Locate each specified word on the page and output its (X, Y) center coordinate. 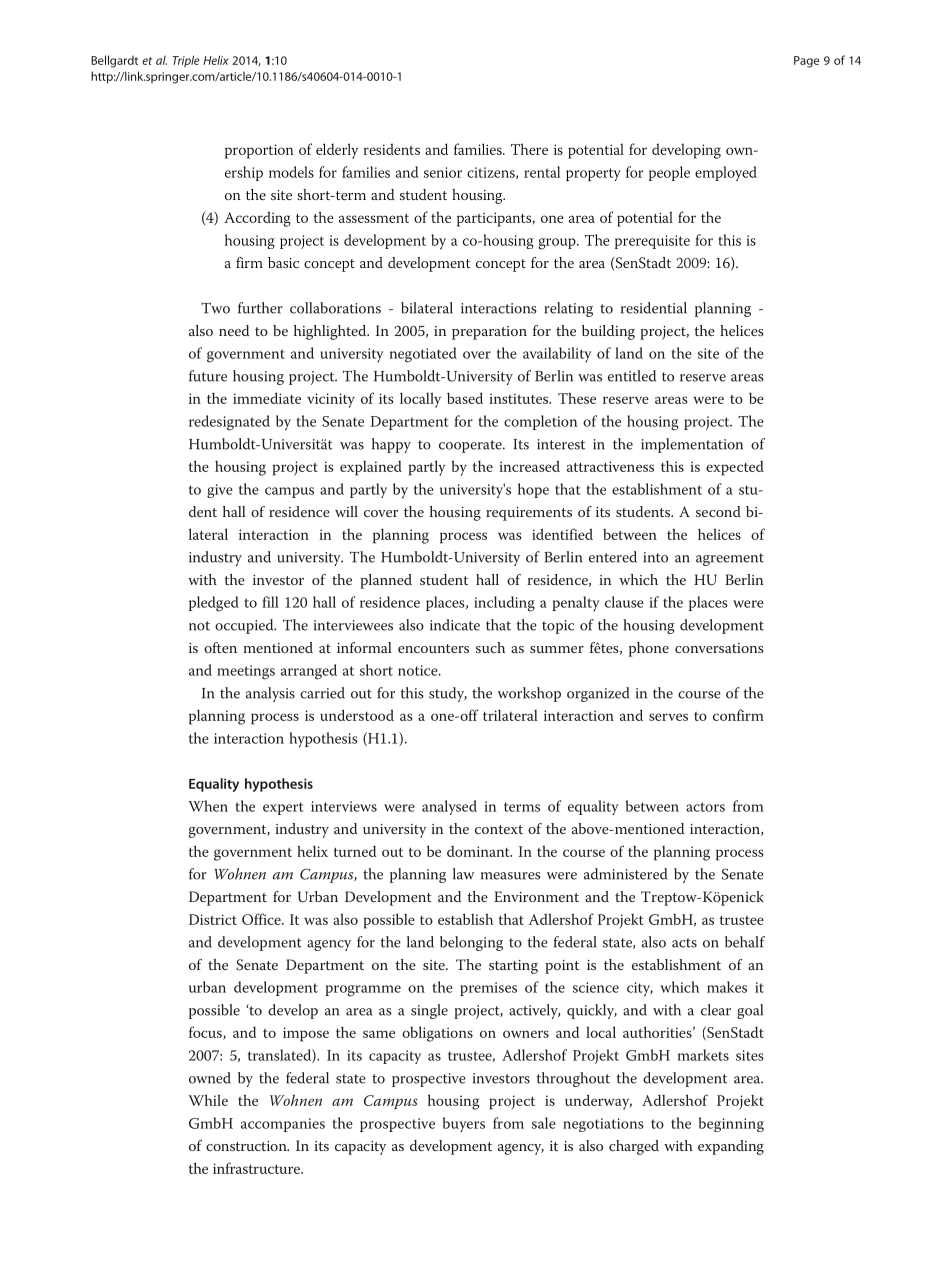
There (529, 149)
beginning (731, 1124)
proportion (259, 151)
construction (247, 1146)
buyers (464, 1124)
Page (806, 62)
